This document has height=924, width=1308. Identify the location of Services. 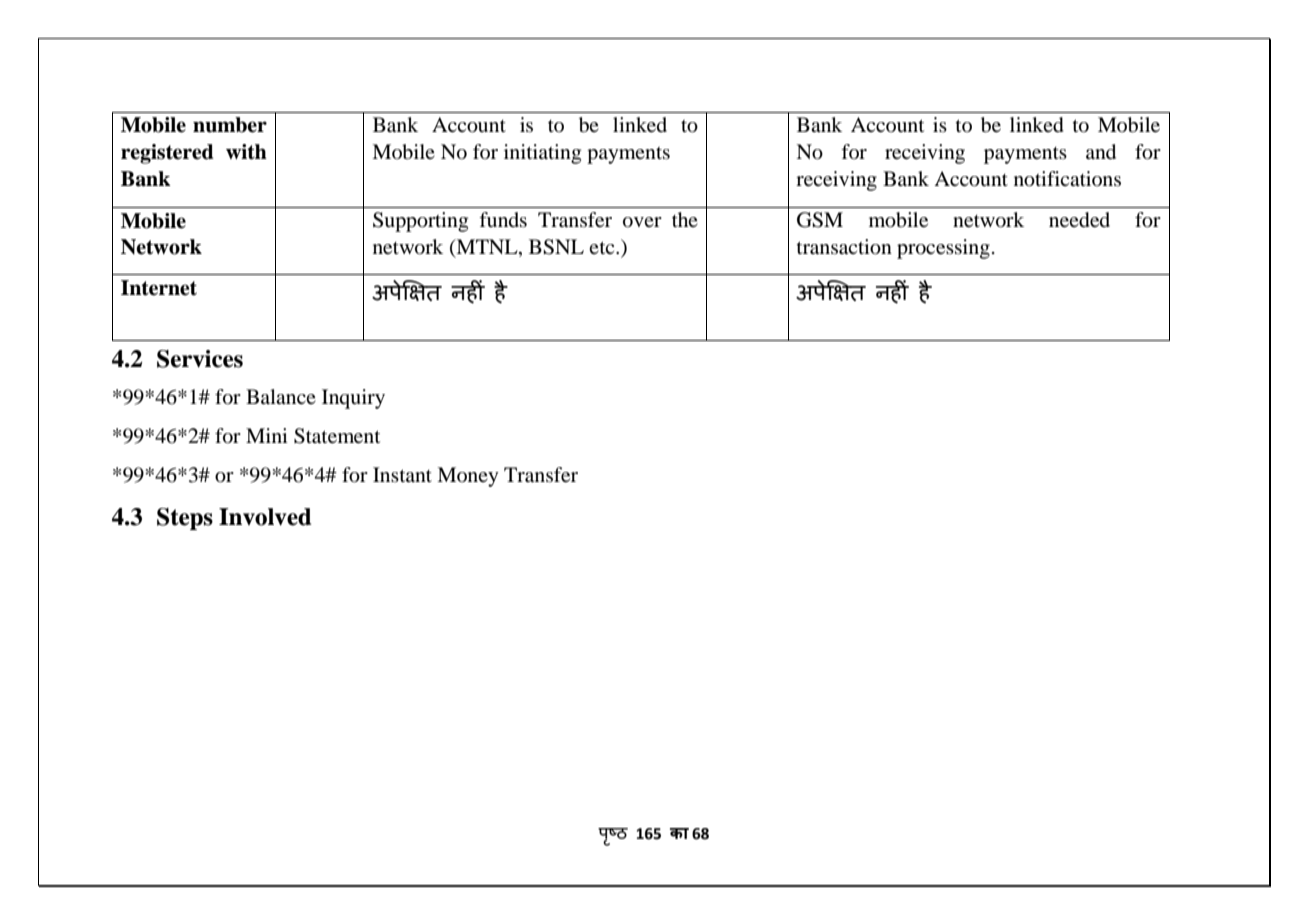
(200, 359).
